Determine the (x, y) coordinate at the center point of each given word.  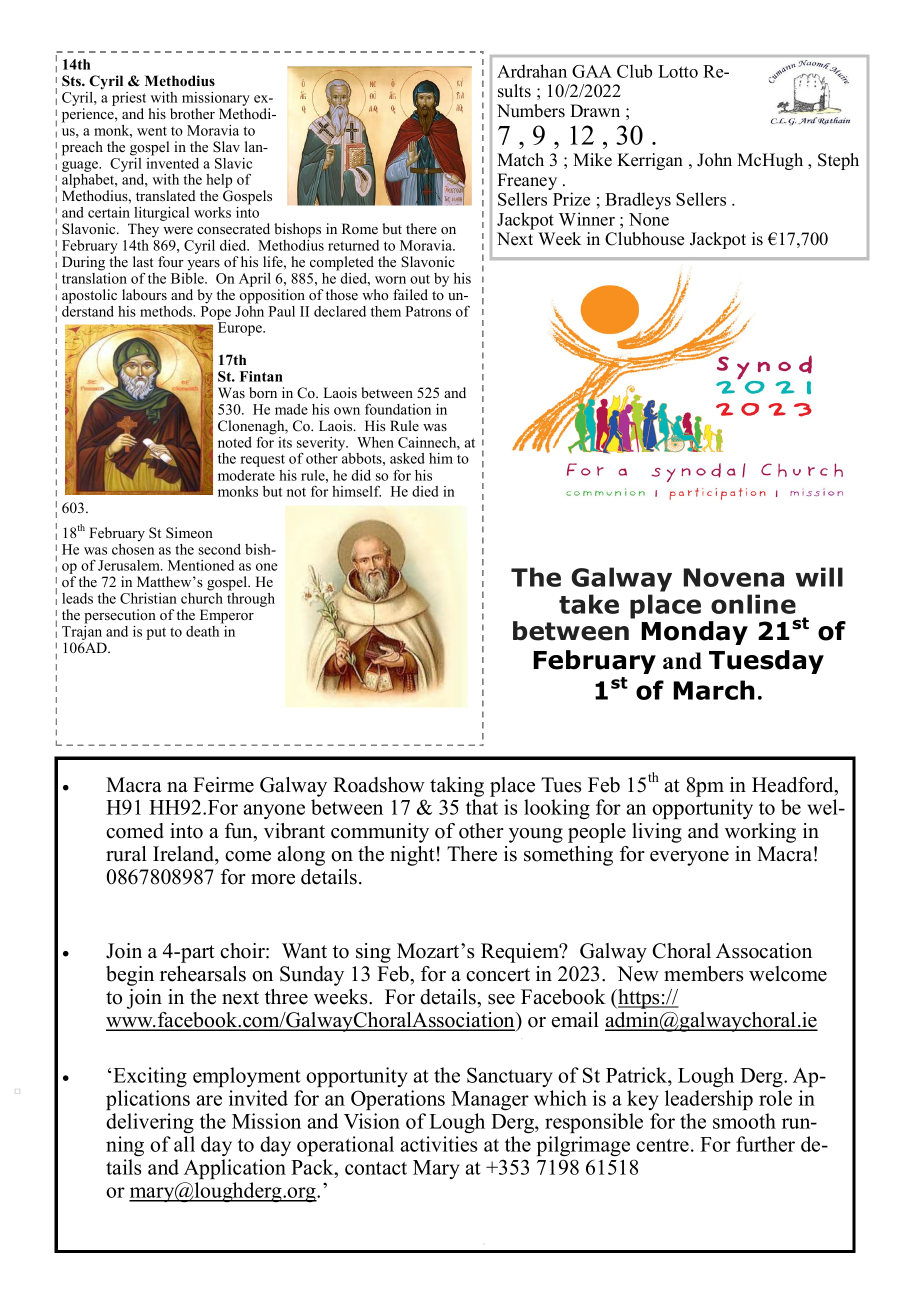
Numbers (531, 111)
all (184, 1144)
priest (129, 99)
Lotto (678, 71)
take (589, 604)
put (156, 633)
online (753, 604)
